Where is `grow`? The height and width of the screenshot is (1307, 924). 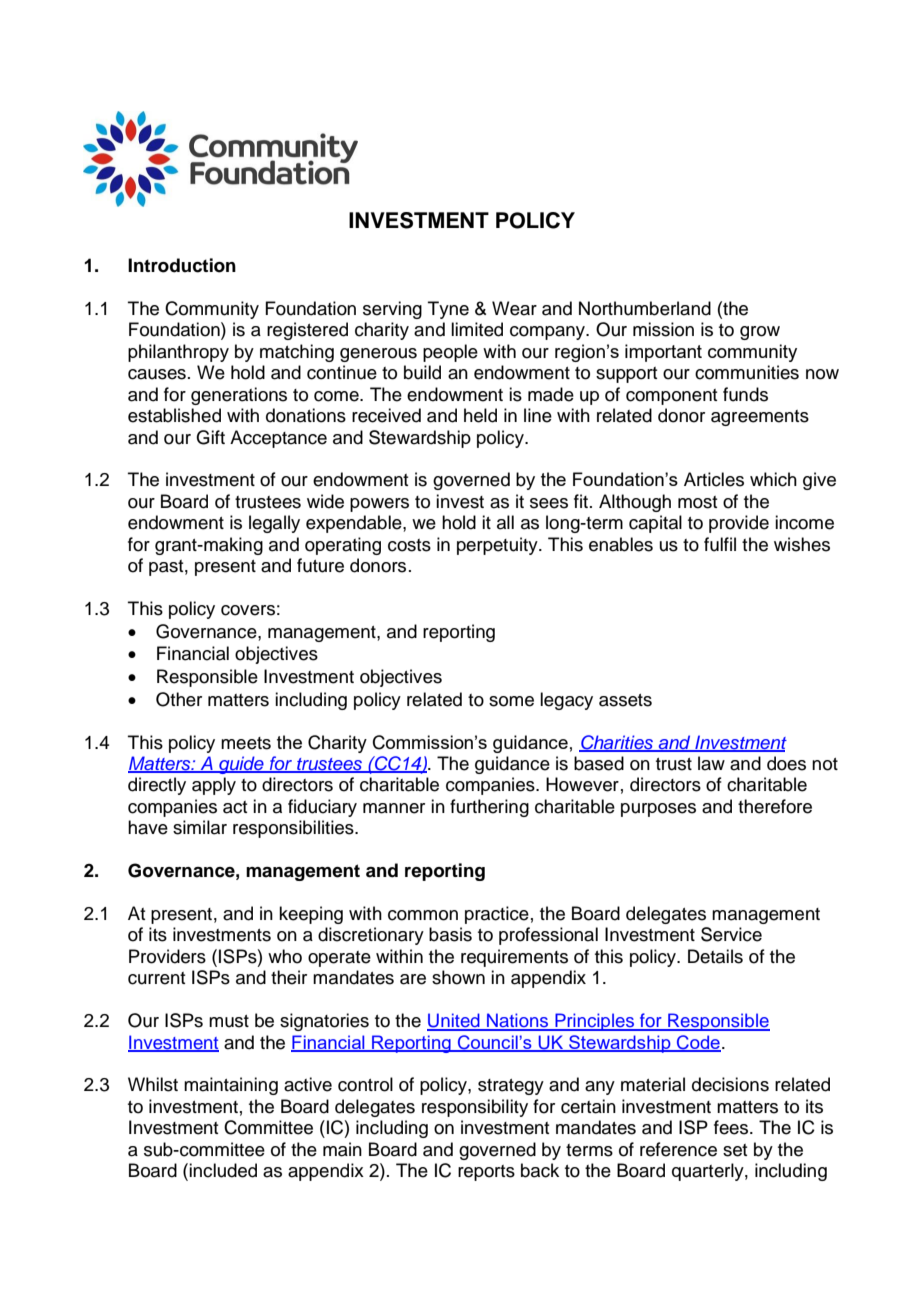 grow is located at coordinates (760, 333).
